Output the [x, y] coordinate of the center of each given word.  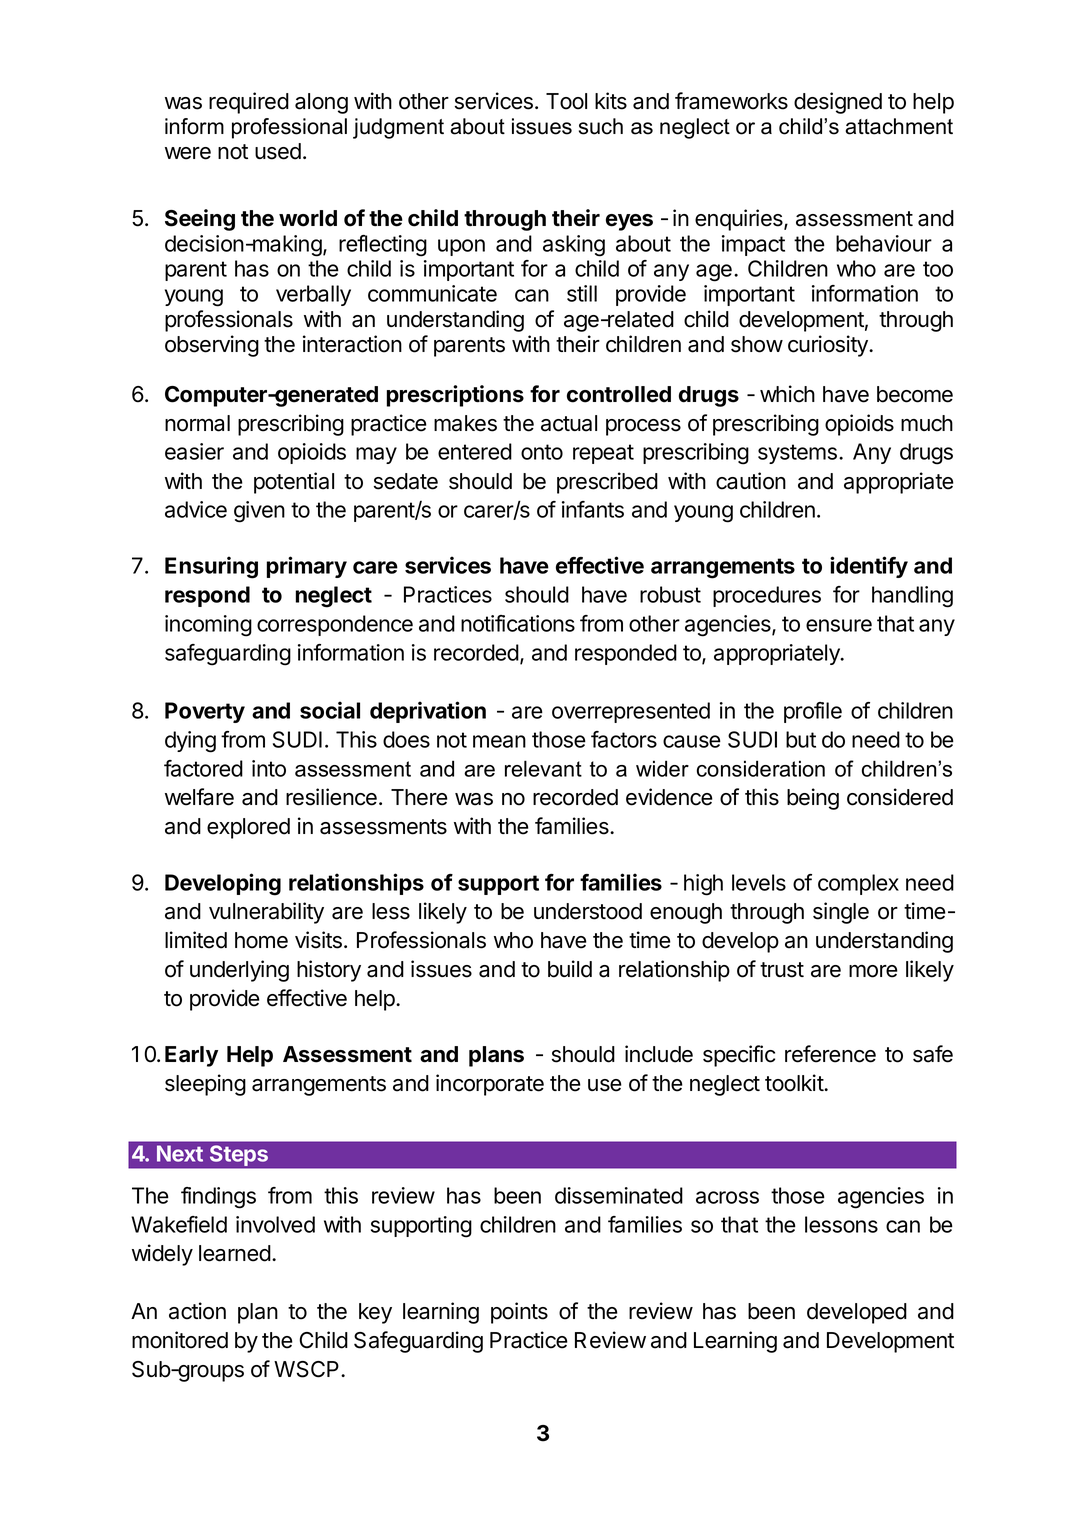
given [259, 512]
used [278, 151]
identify [869, 567]
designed [838, 103]
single [841, 913]
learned [235, 1253]
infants [593, 509]
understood [588, 911]
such [601, 126]
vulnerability [266, 913]
